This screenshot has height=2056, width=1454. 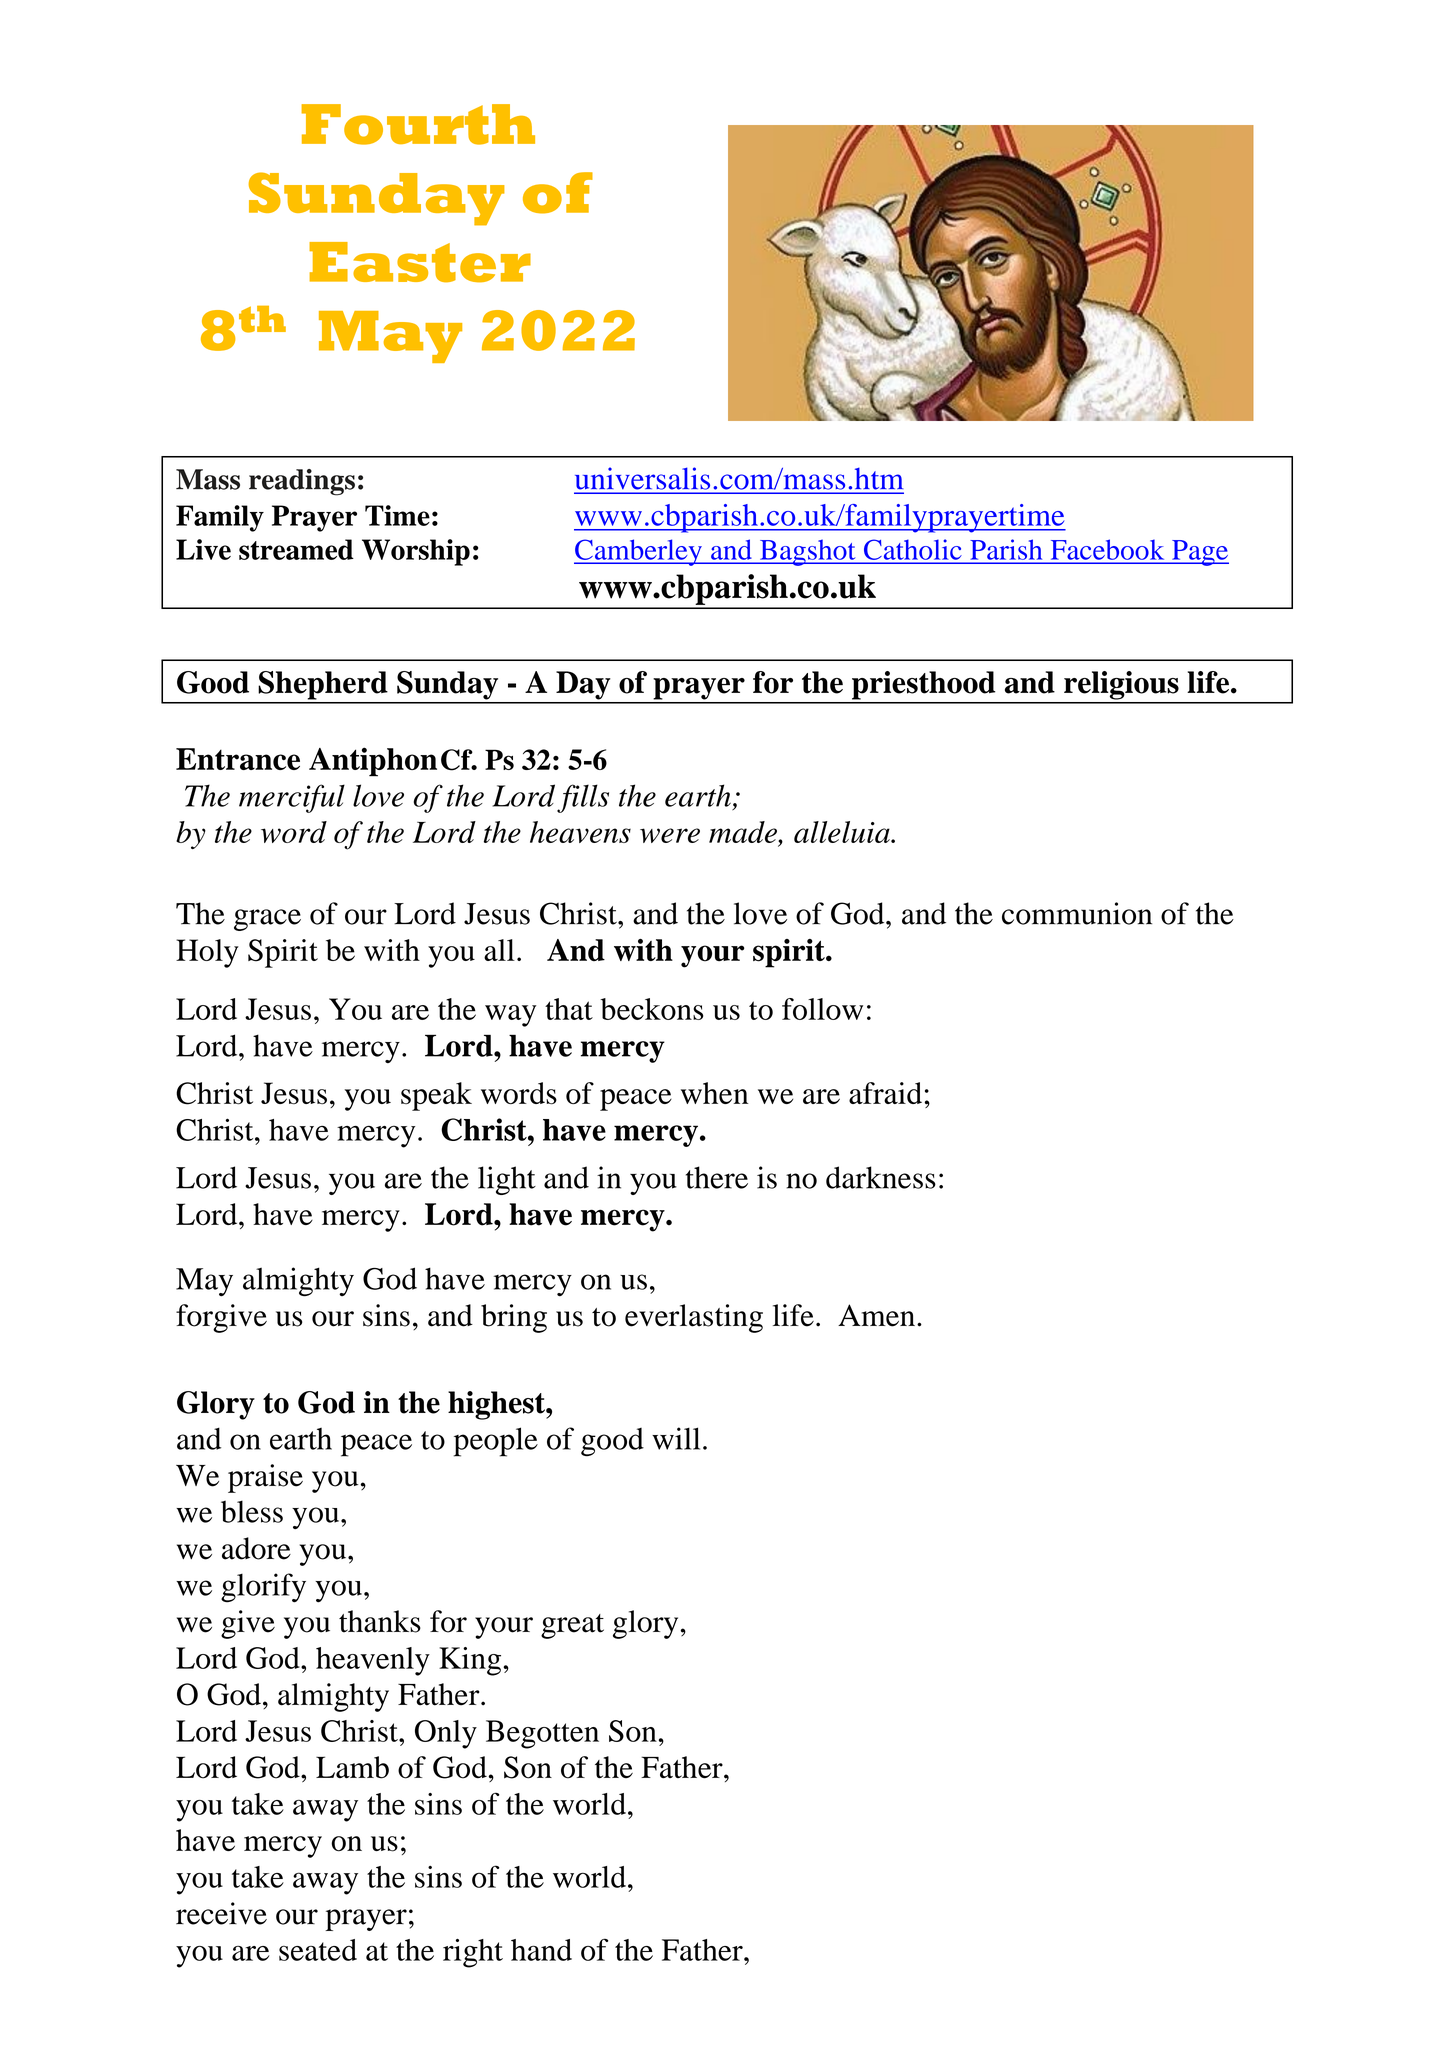 I want to click on everlasting, so click(x=694, y=1318).
